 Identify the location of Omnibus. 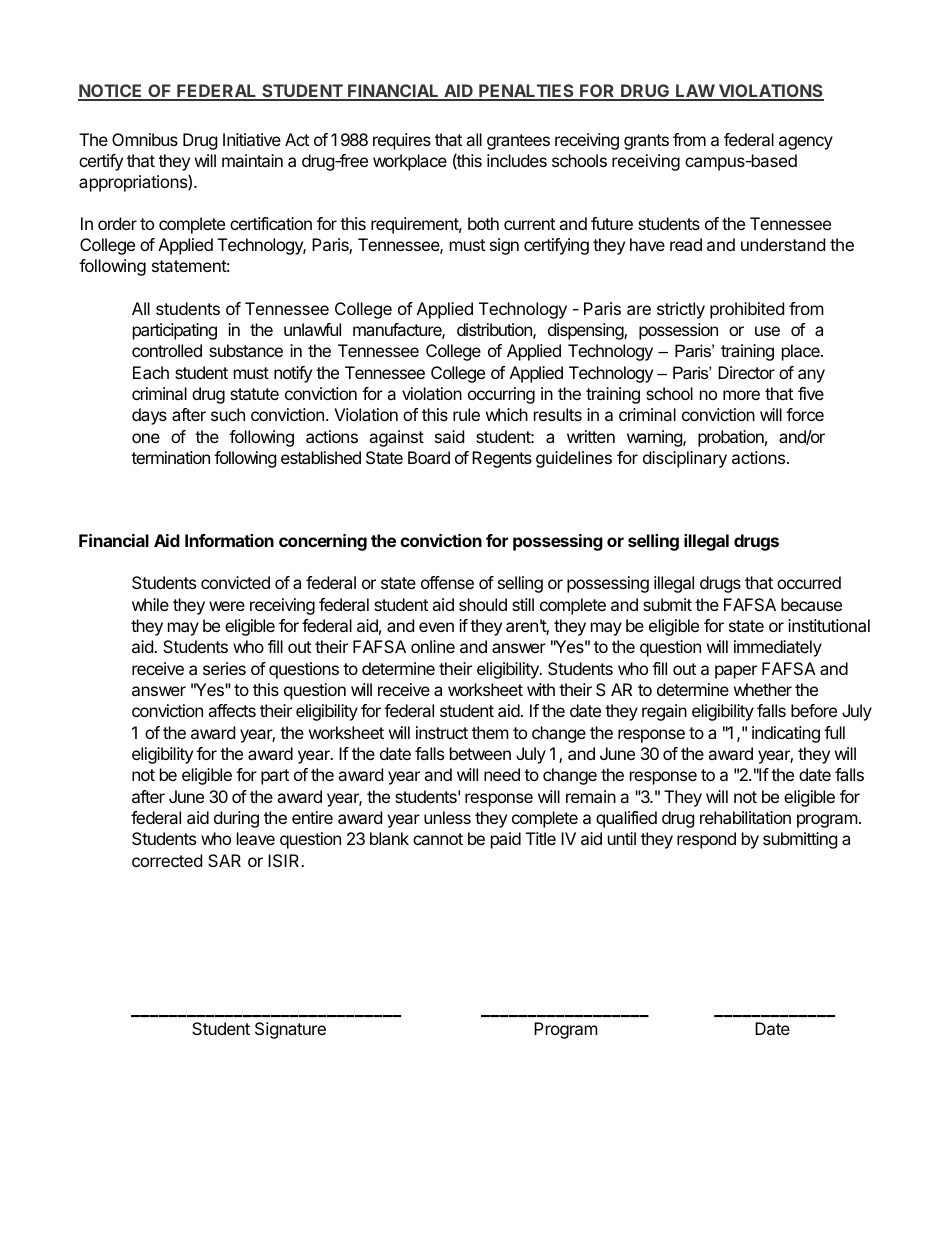
(145, 139).
